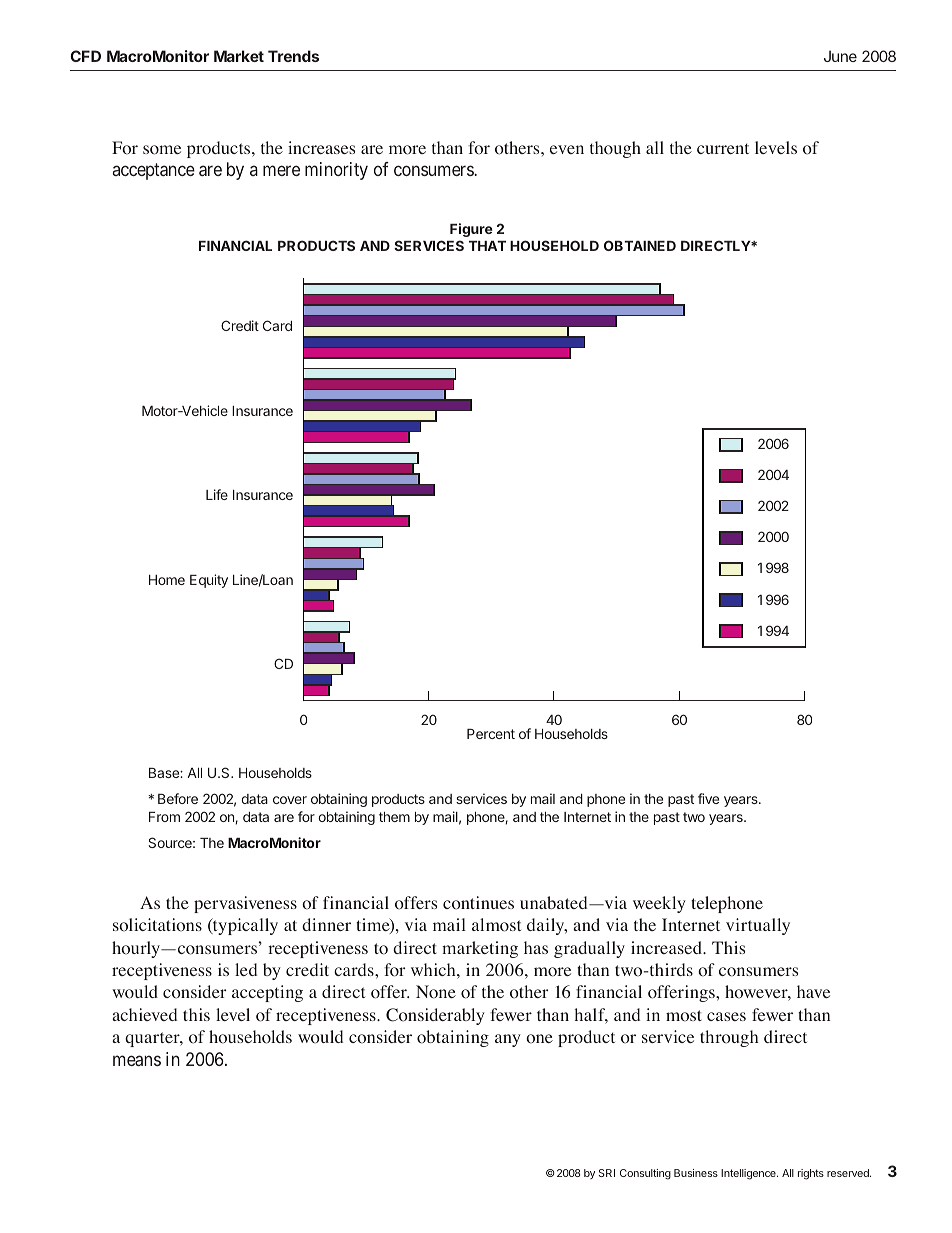 This screenshot has height=1233, width=952. I want to click on Home, so click(167, 580).
